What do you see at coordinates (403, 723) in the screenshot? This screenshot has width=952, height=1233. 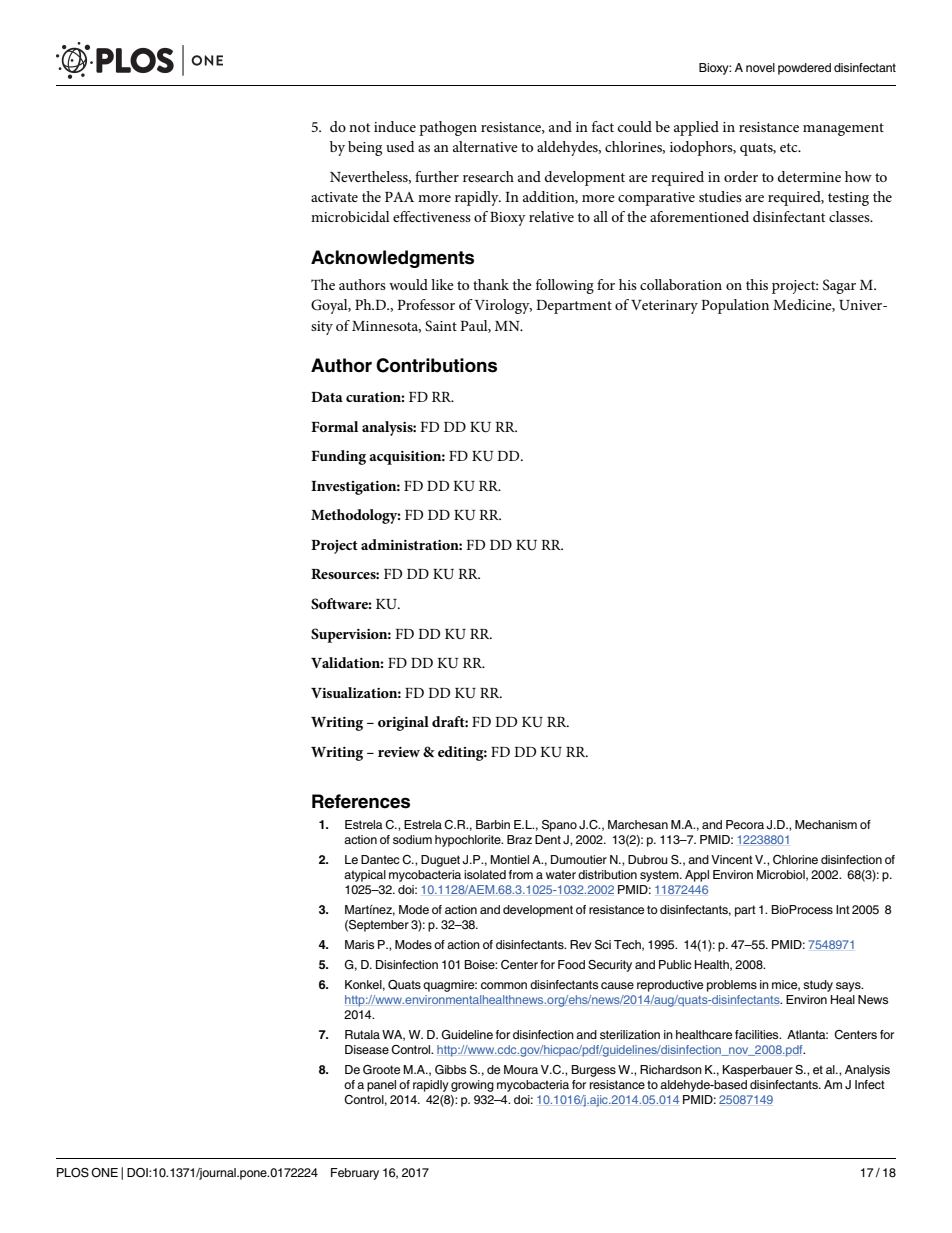 I see `original` at bounding box center [403, 723].
